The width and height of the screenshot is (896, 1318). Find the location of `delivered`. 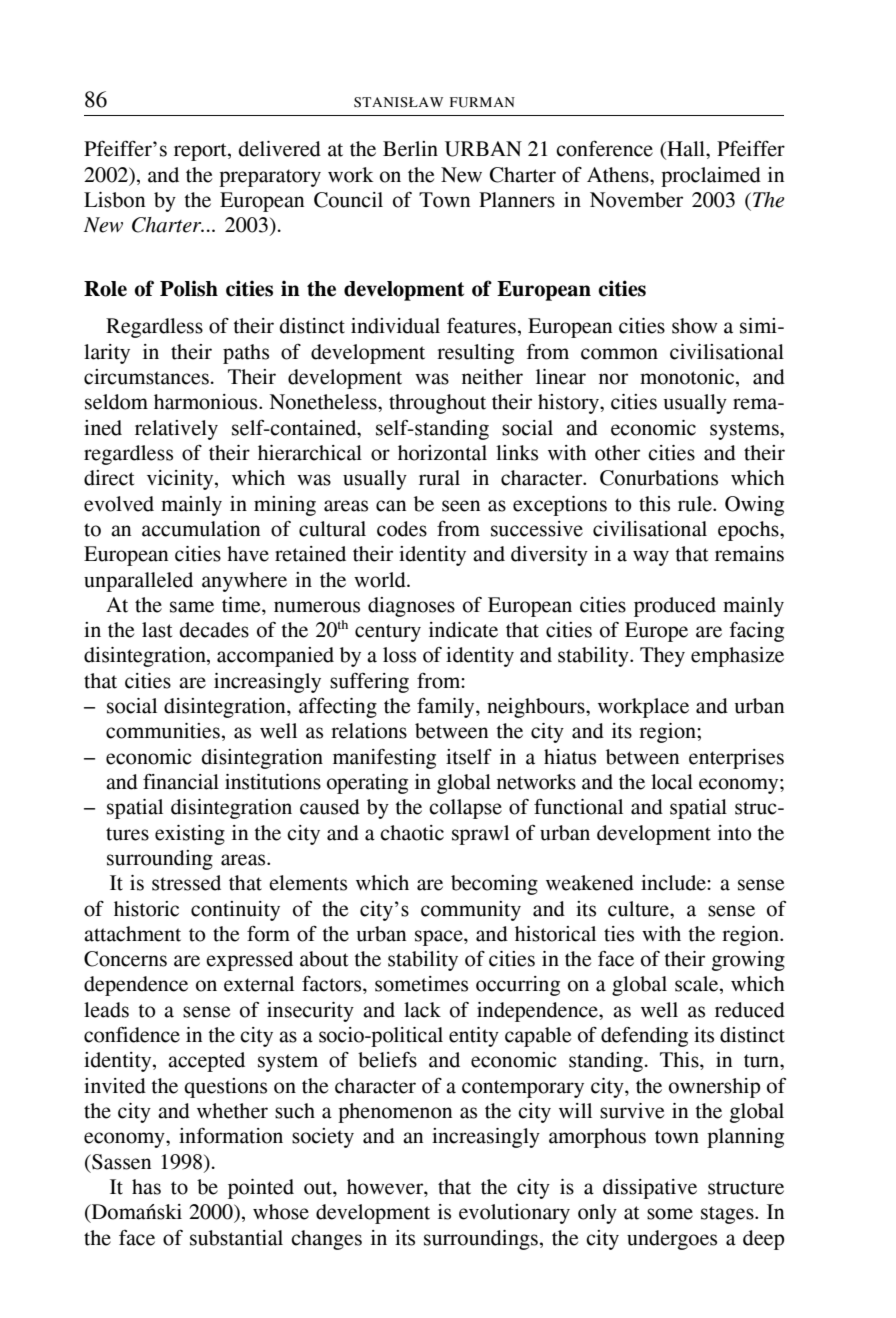

delivered is located at coordinates (280, 149).
